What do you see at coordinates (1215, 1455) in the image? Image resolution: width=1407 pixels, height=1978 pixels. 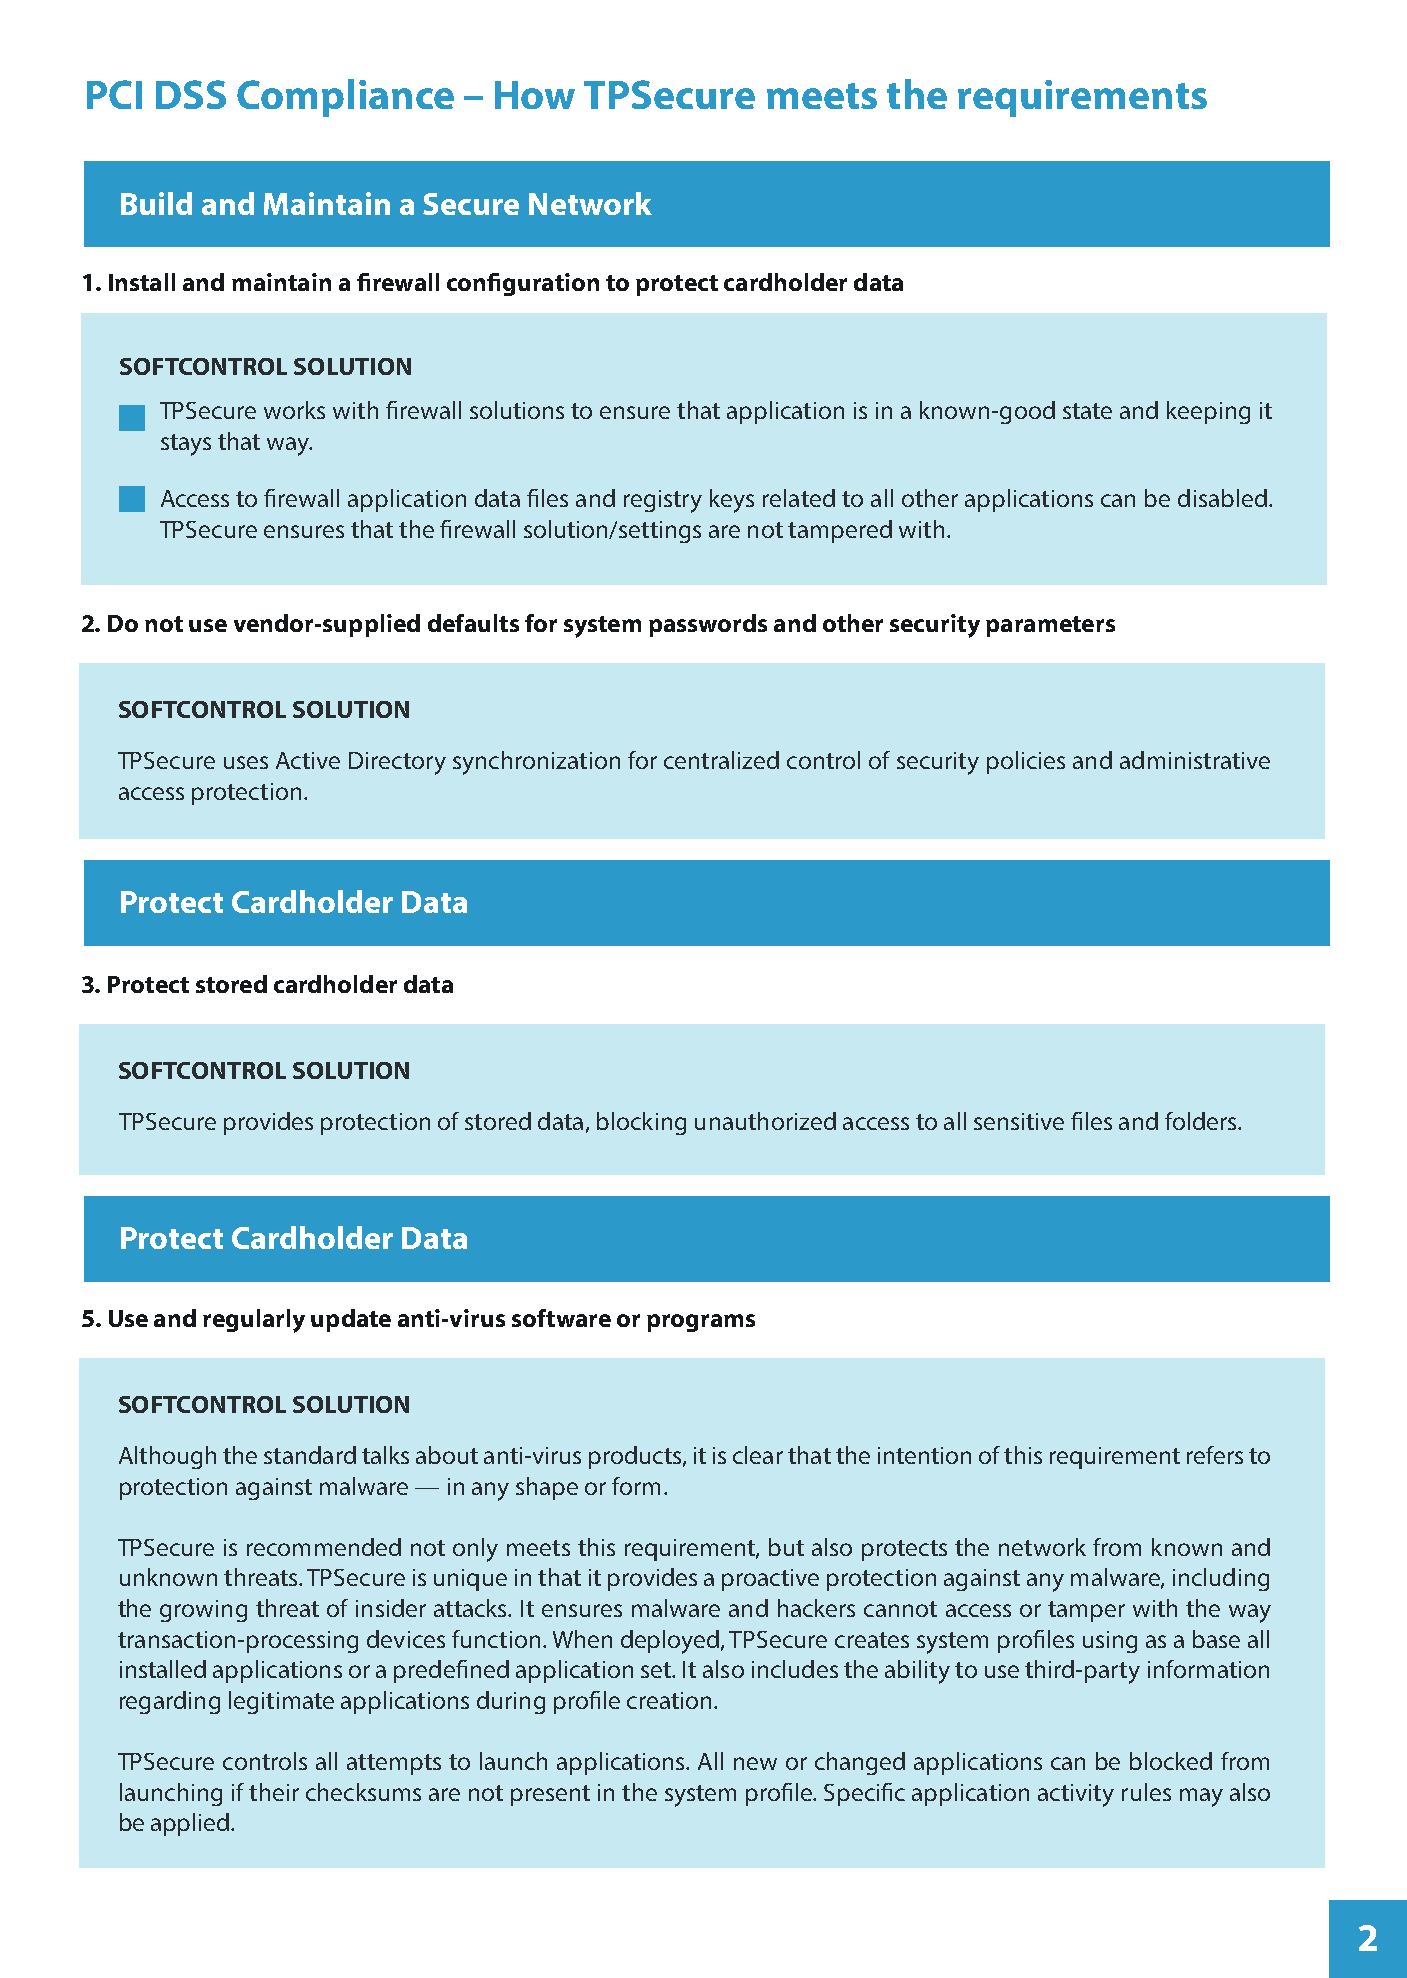 I see `refers` at bounding box center [1215, 1455].
